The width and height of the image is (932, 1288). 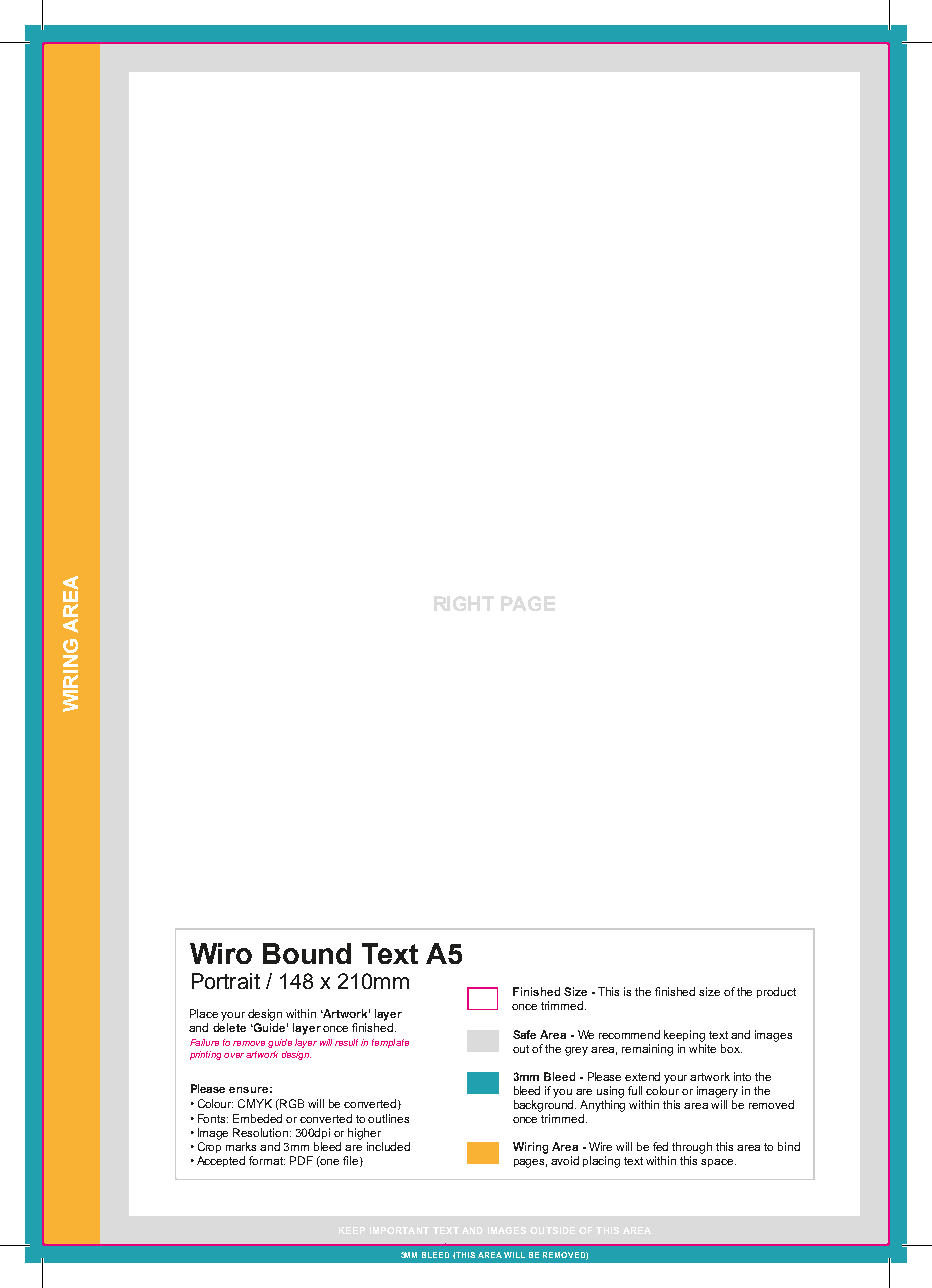 What do you see at coordinates (234, 1055) in the image?
I see `over` at bounding box center [234, 1055].
